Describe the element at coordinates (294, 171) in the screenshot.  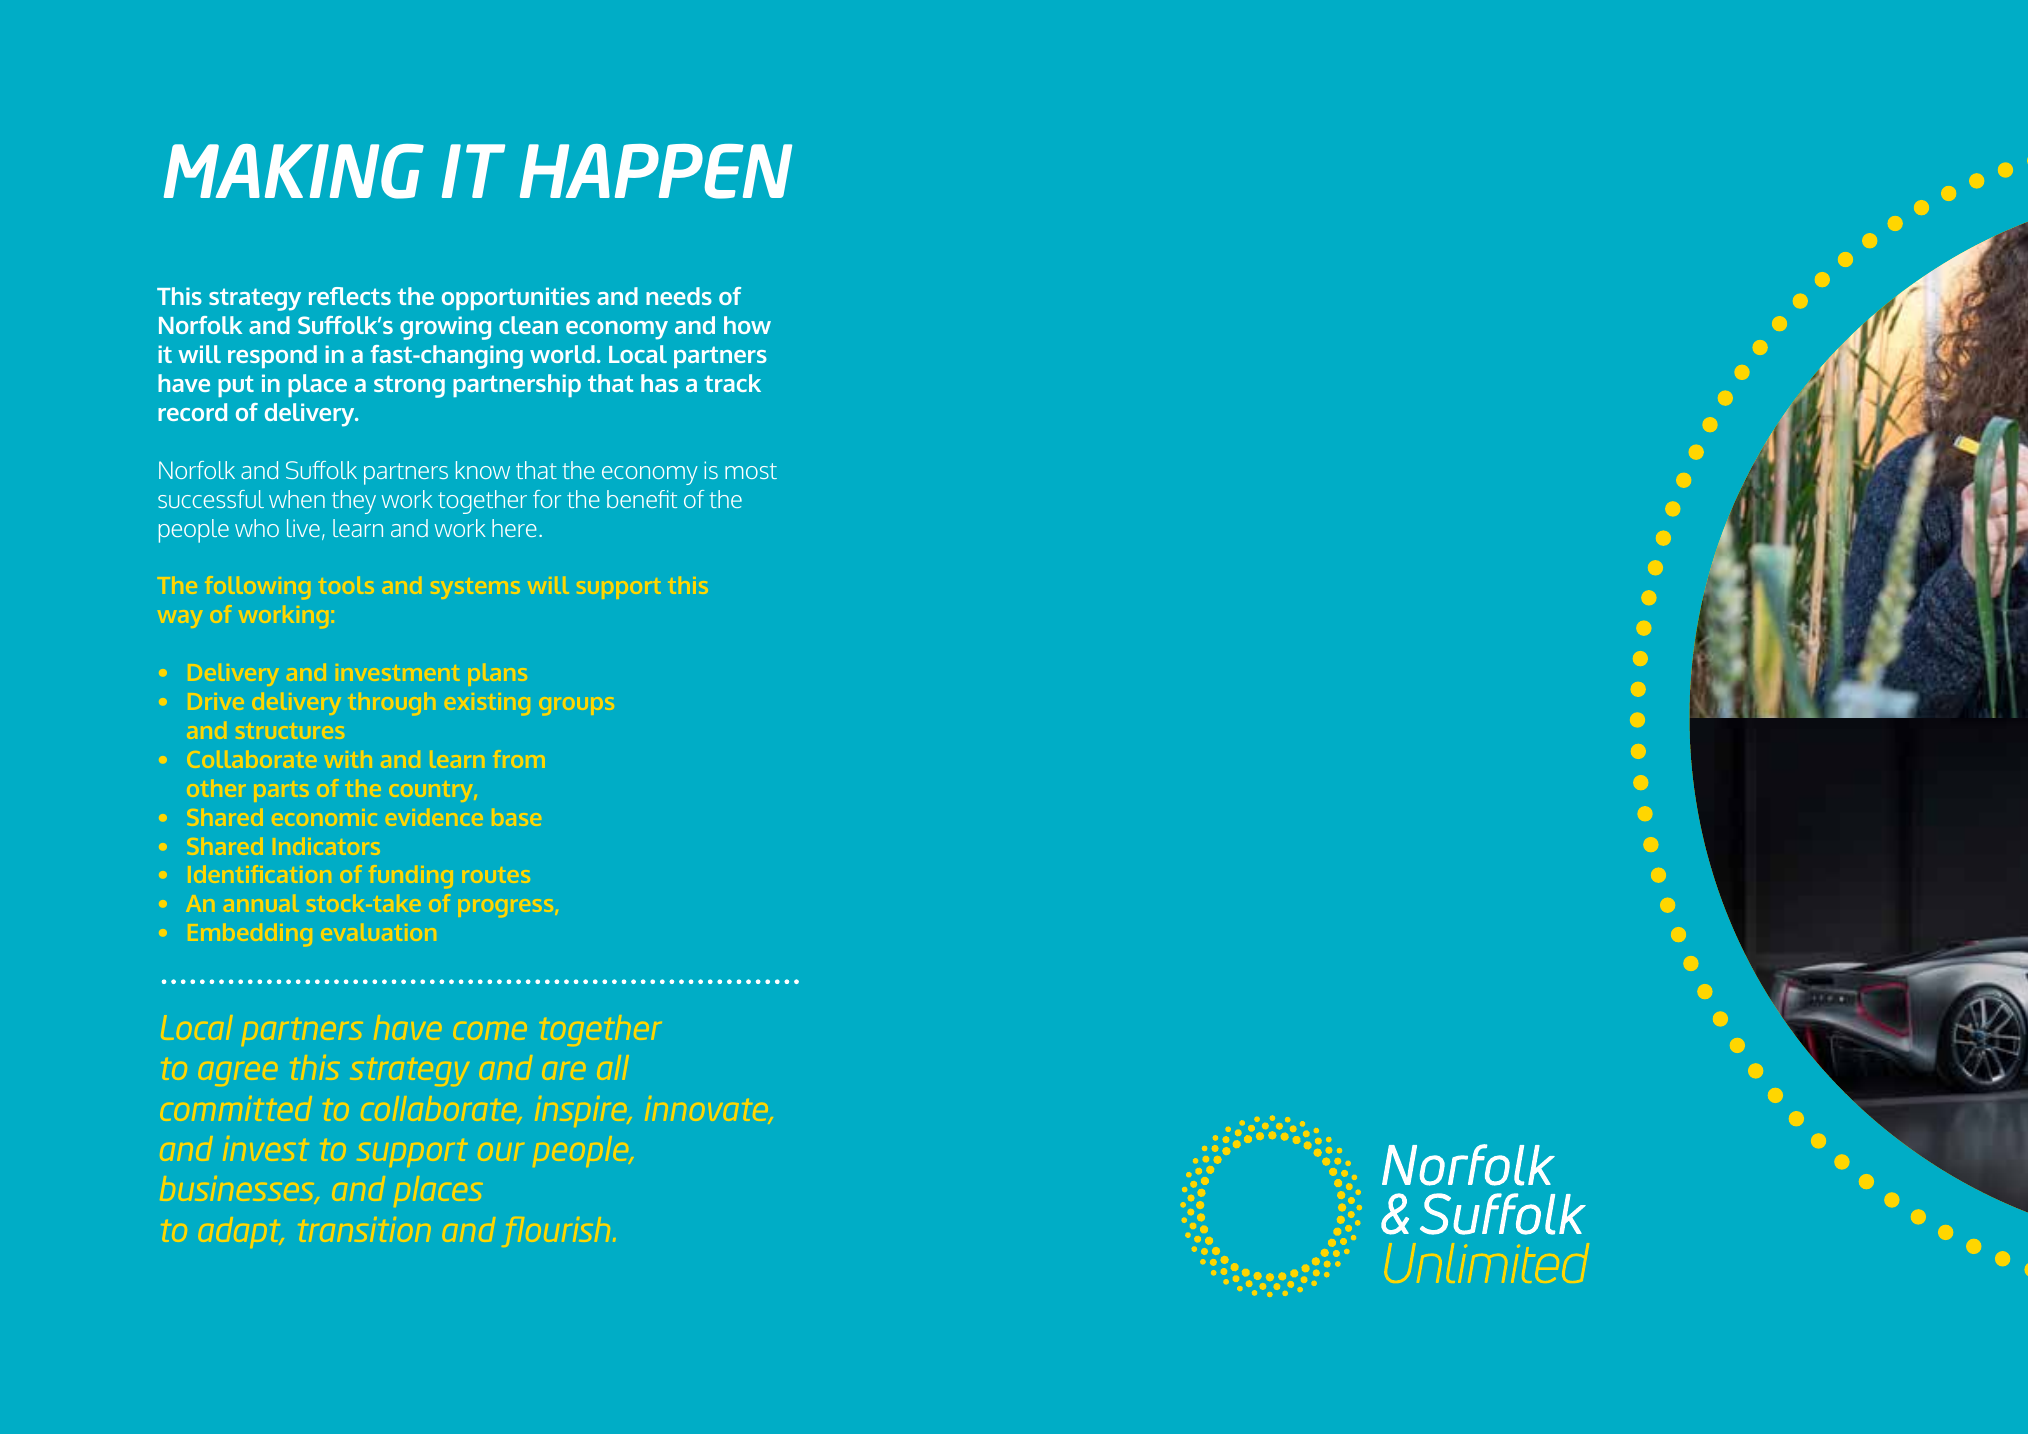
I see `MAKING` at that location.
